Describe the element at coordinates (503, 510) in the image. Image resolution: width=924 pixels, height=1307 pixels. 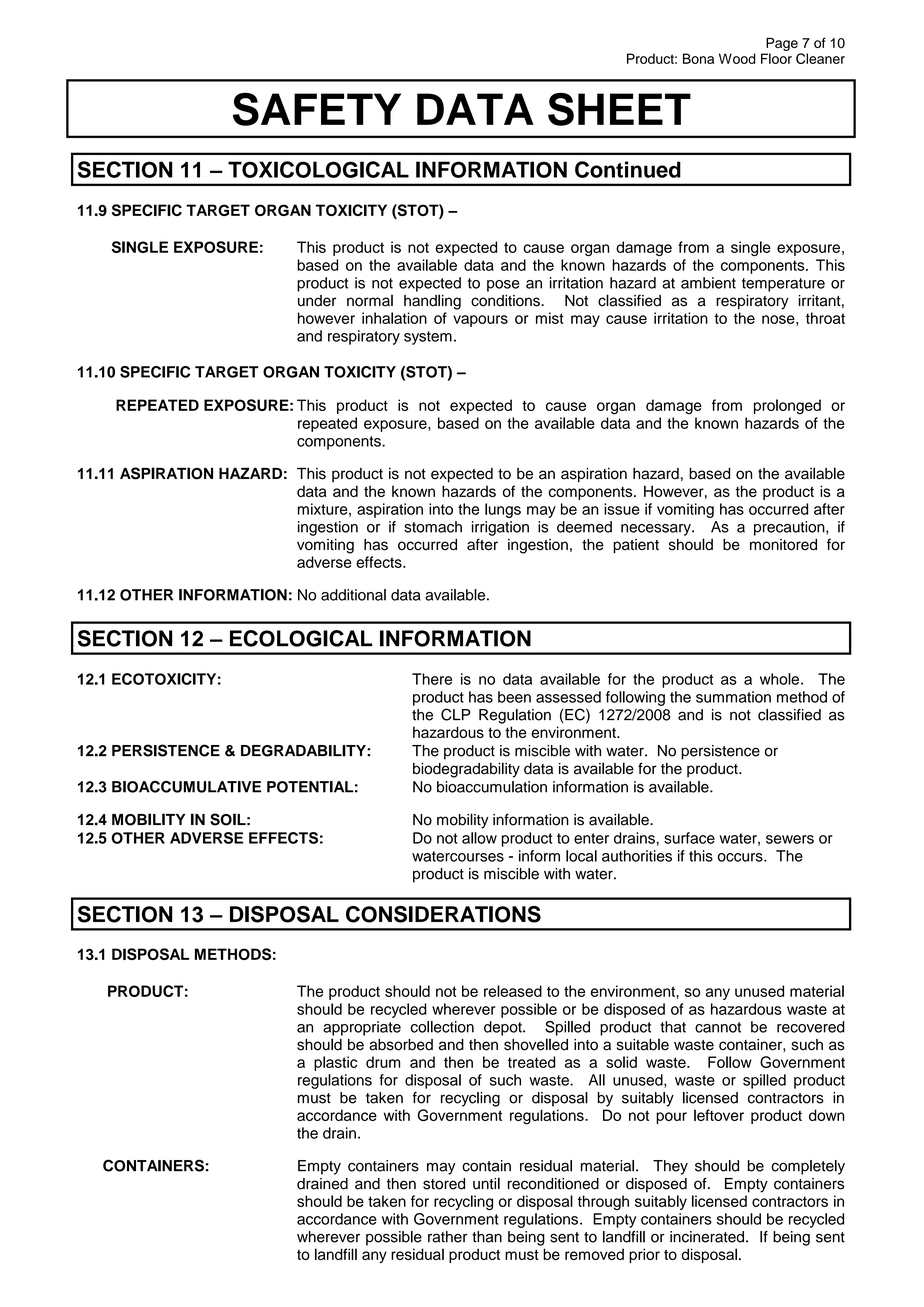
I see `lungs` at that location.
